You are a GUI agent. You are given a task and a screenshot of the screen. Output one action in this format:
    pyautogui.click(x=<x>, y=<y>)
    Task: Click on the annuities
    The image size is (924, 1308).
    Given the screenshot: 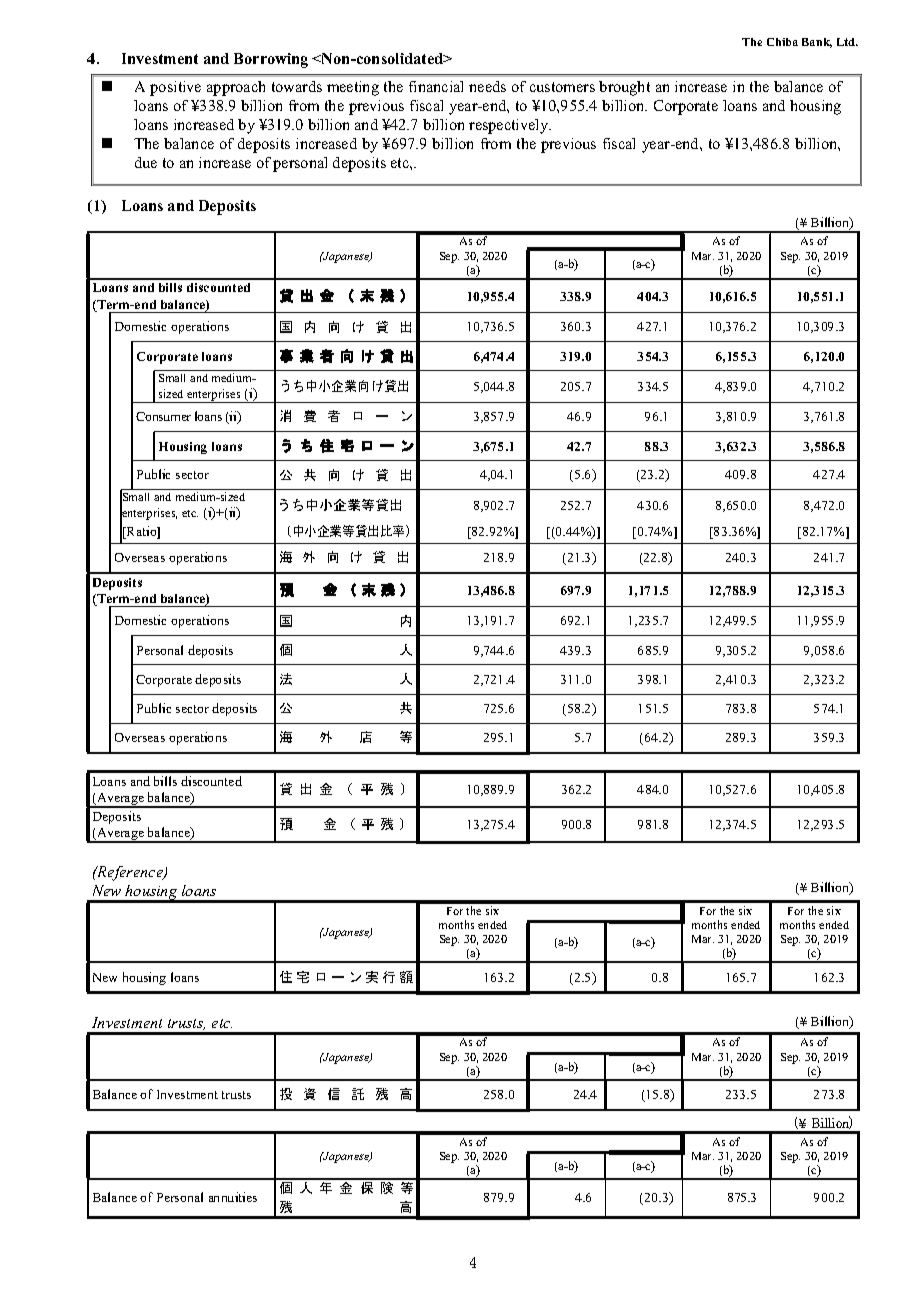 What is the action you would take?
    pyautogui.click(x=233, y=1197)
